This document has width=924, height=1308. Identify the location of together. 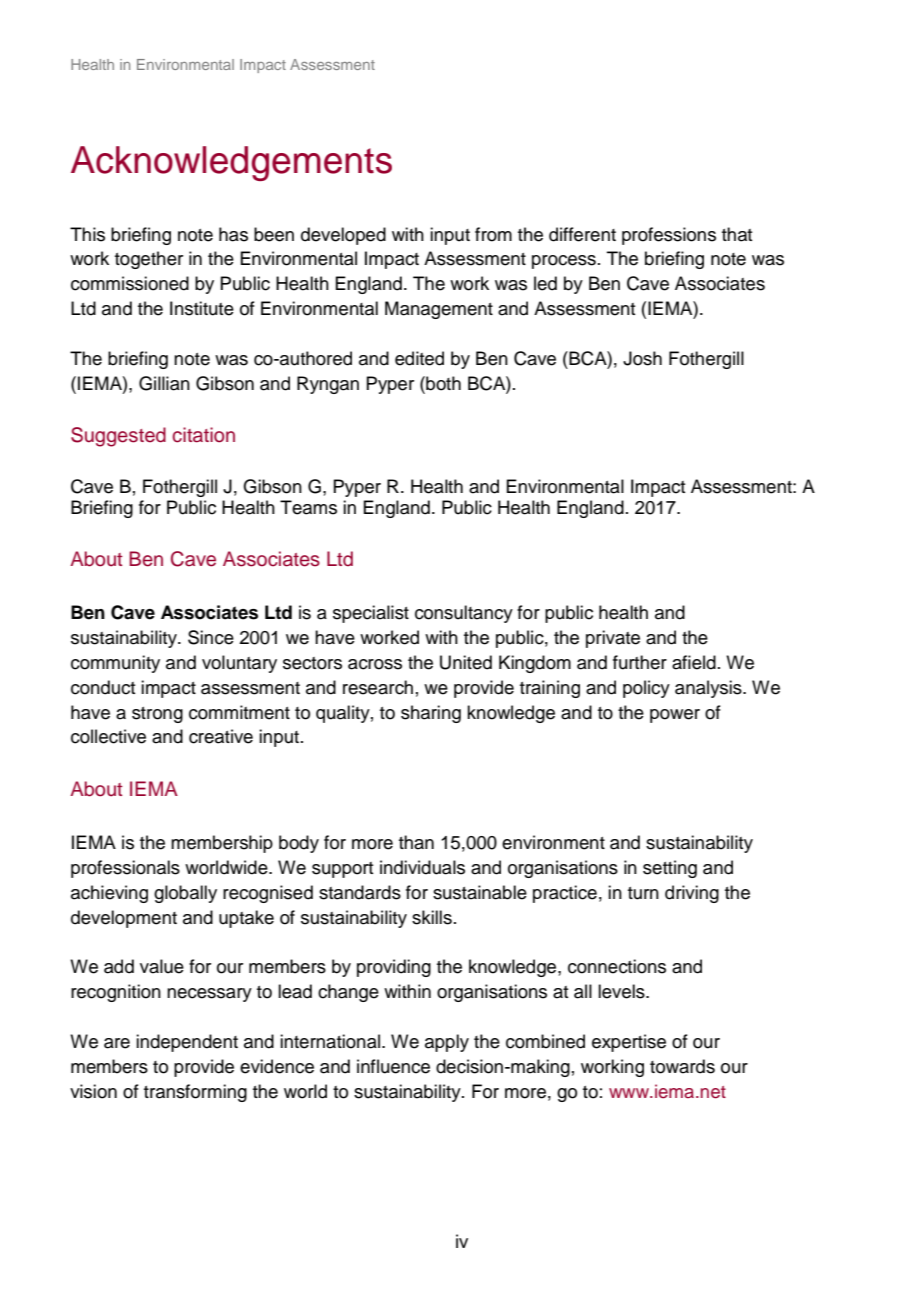
(149, 260).
